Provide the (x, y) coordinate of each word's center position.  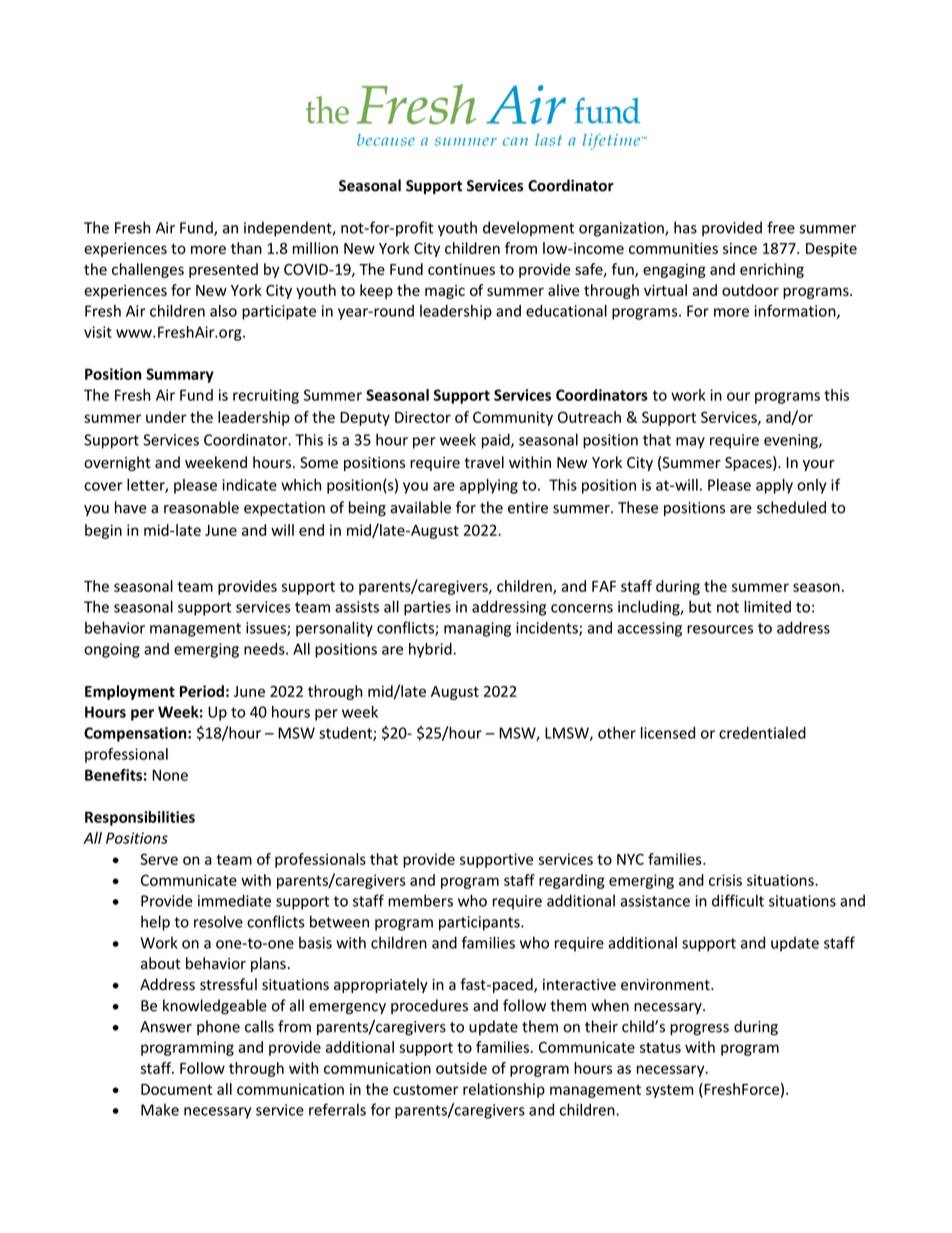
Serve (159, 859)
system (670, 1091)
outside (461, 1068)
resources (720, 629)
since (740, 248)
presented (223, 270)
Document (176, 1089)
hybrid (431, 650)
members (420, 900)
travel (484, 462)
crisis (725, 880)
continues (461, 269)
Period (202, 691)
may (690, 443)
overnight (117, 463)
